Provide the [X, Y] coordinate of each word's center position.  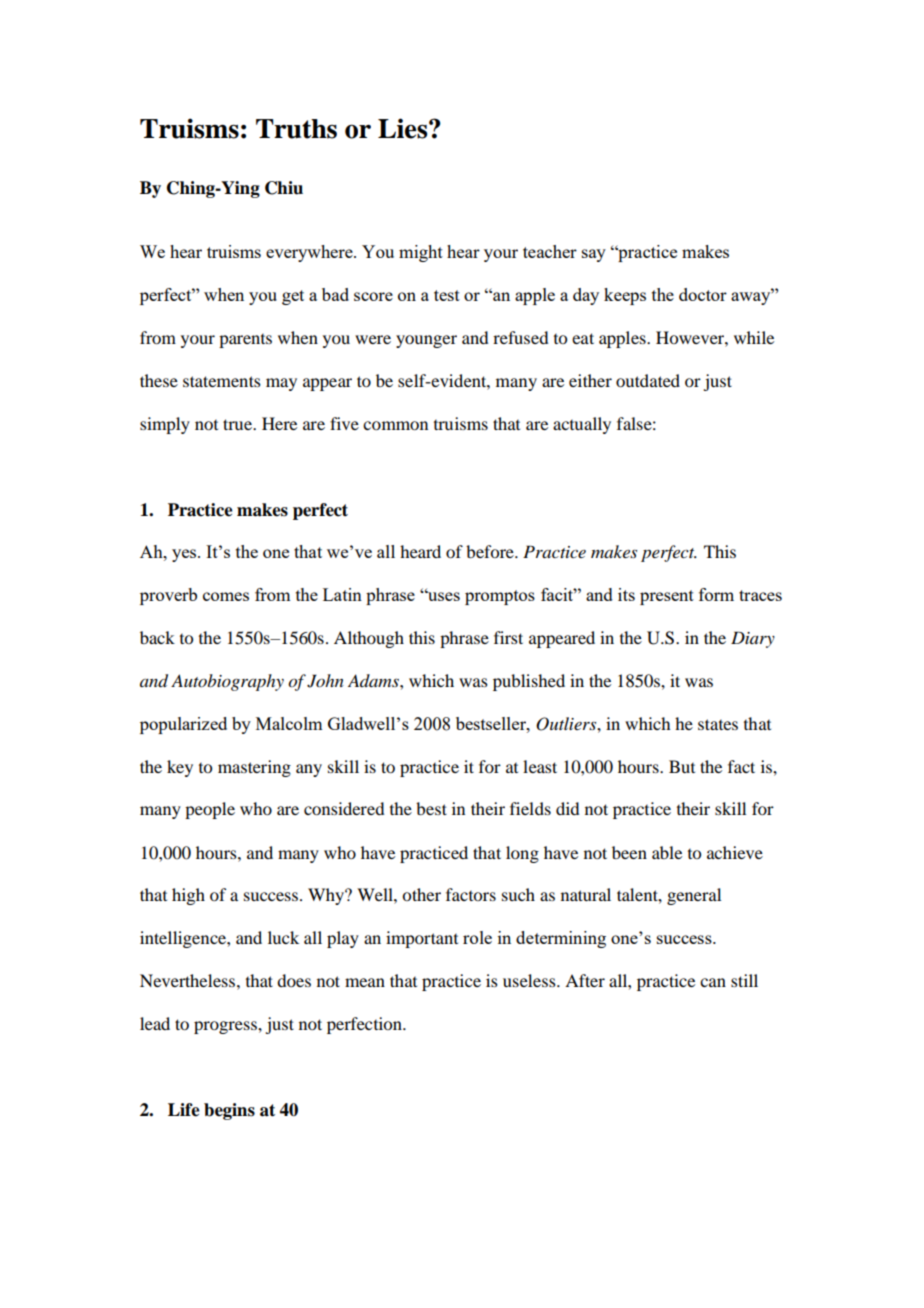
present [667, 597]
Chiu [284, 188]
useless [530, 980]
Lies [404, 128]
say [594, 255]
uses [443, 596]
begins [229, 1111]
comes [226, 596]
